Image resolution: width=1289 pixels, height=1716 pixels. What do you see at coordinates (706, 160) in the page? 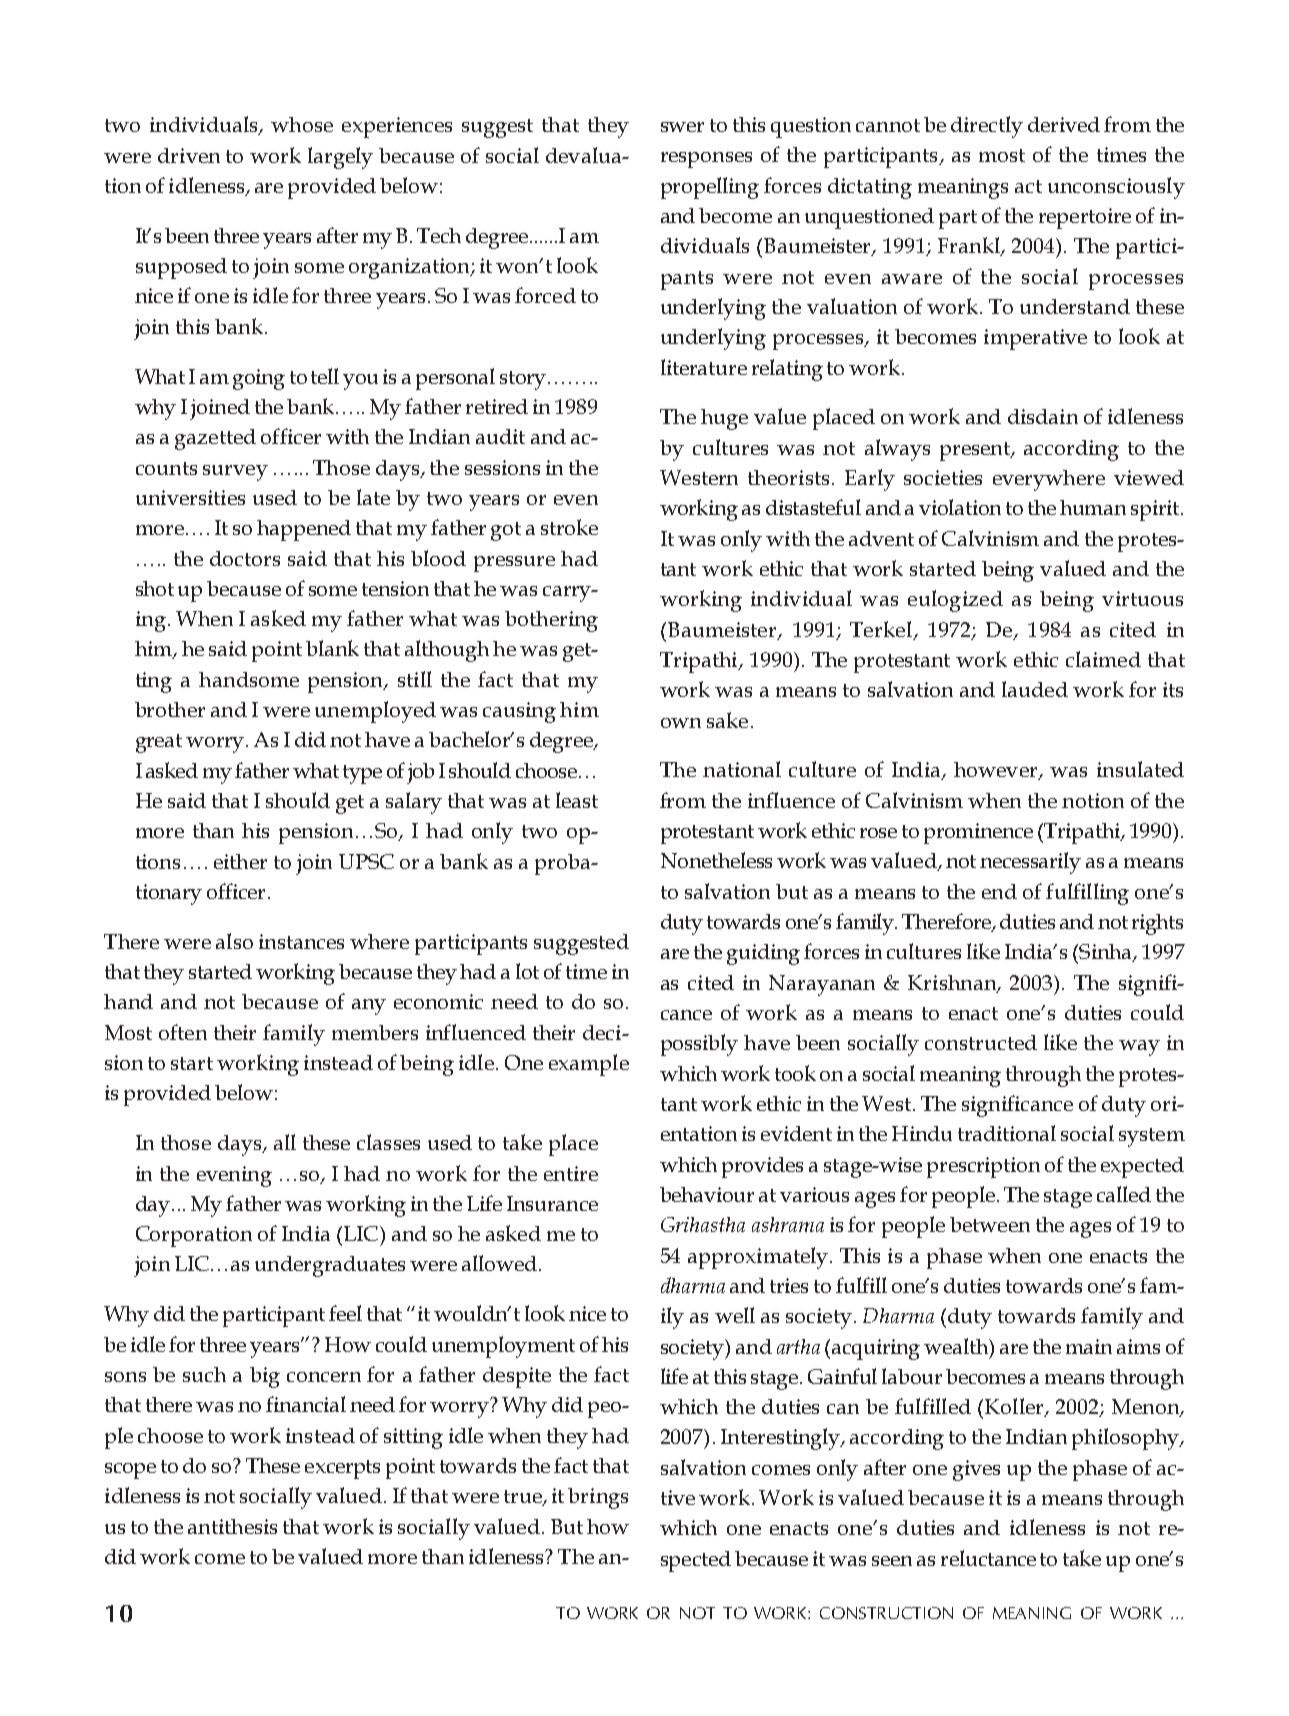
I see `responses` at bounding box center [706, 160].
